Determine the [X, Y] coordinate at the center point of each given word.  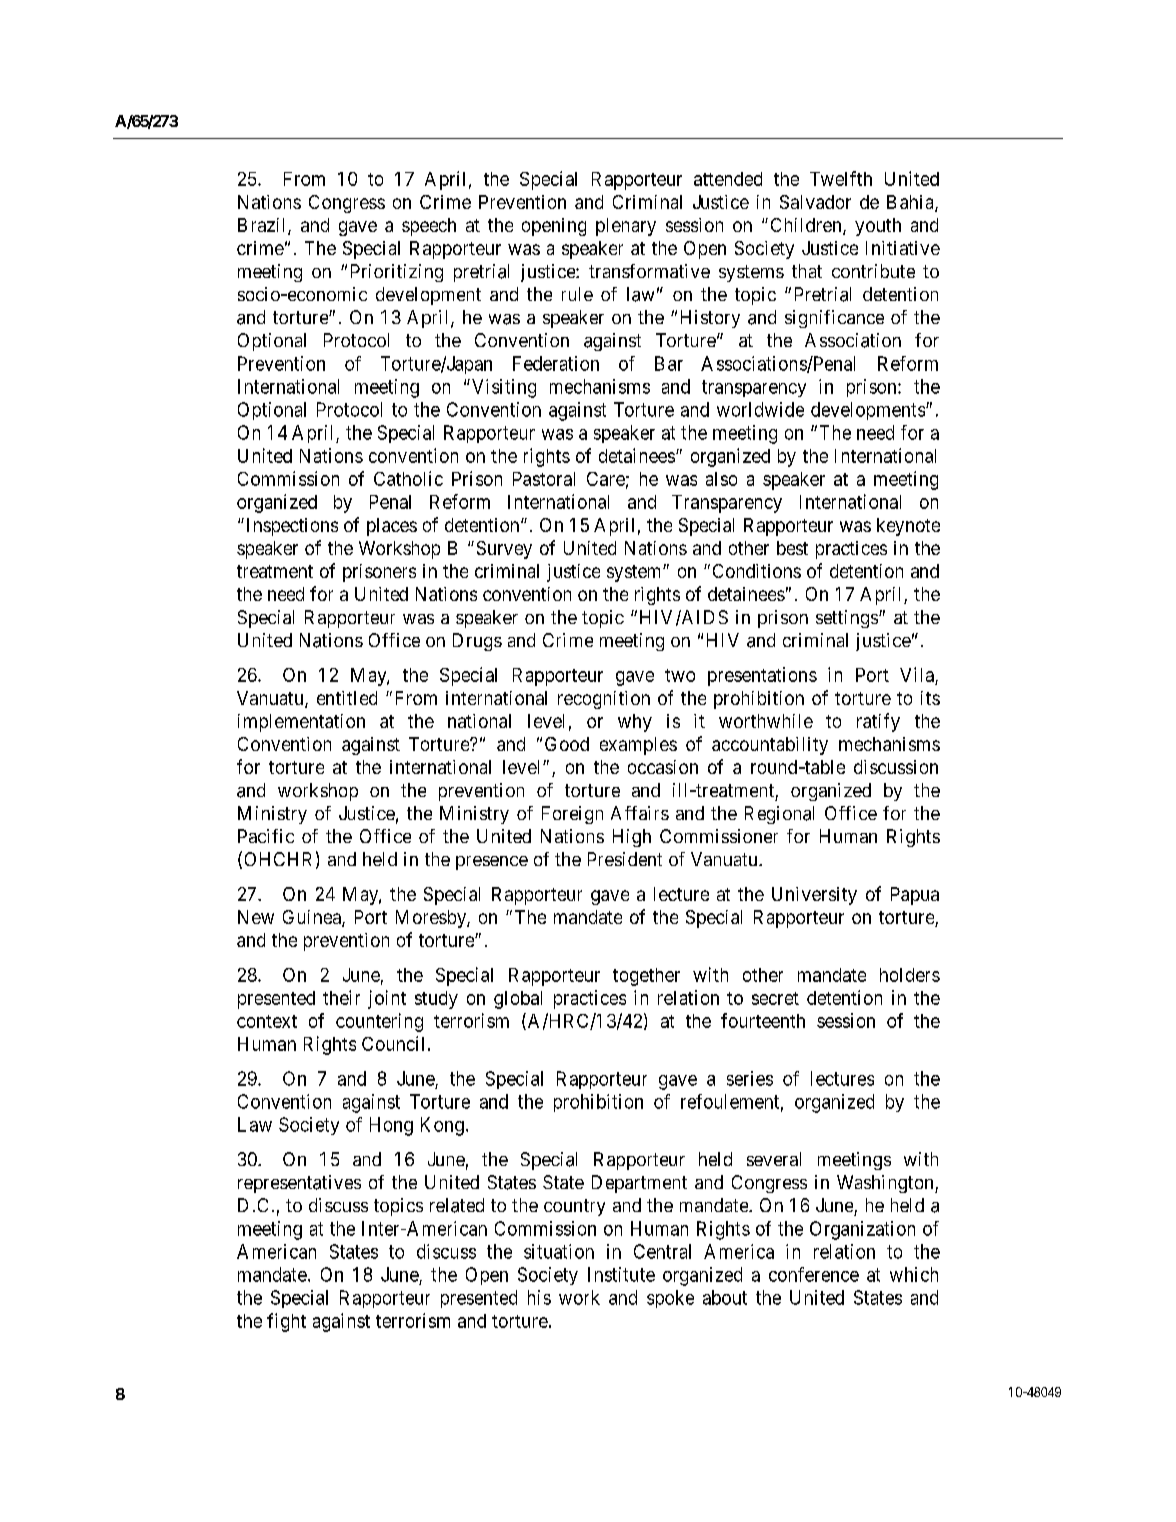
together [646, 977]
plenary [626, 227]
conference [814, 1274]
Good [567, 744]
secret [775, 998]
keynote [908, 527]
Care [606, 479]
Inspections [290, 527]
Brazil [263, 226]
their [341, 997]
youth [878, 227]
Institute [621, 1274]
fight [286, 1322]
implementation [301, 723]
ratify [878, 722]
